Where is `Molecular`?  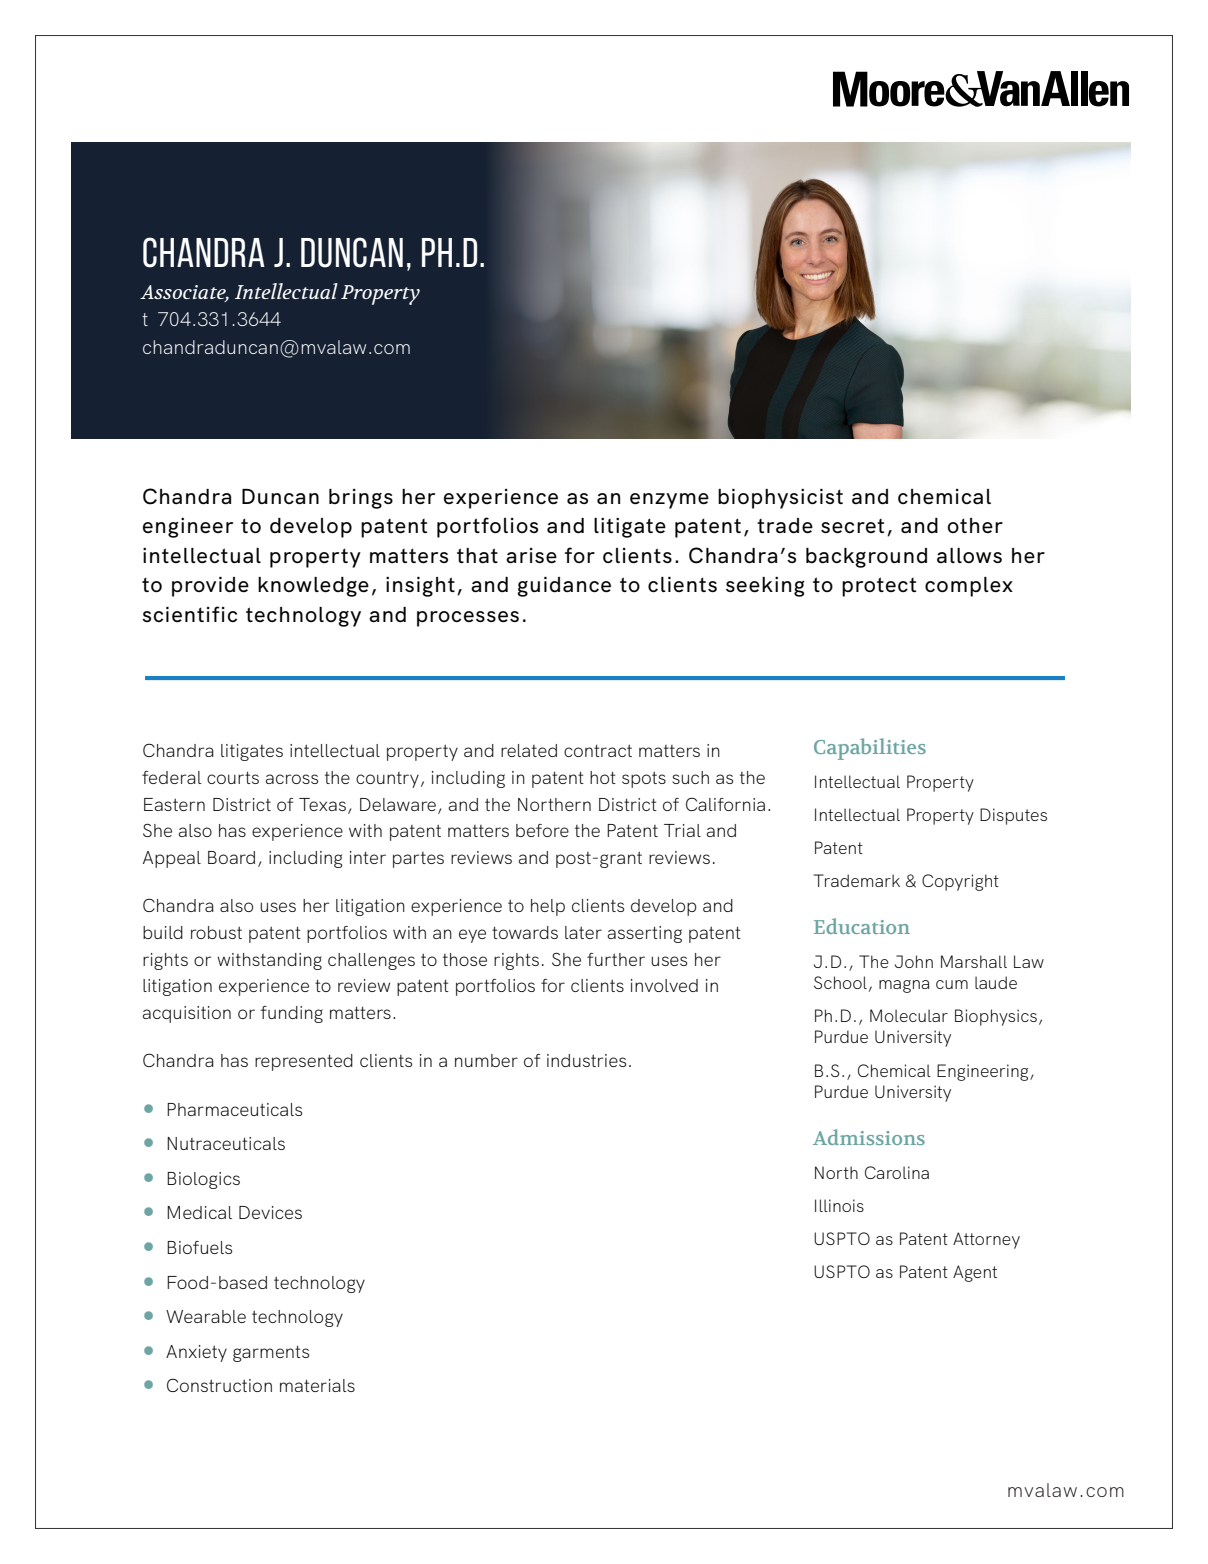 Molecular is located at coordinates (909, 1015).
